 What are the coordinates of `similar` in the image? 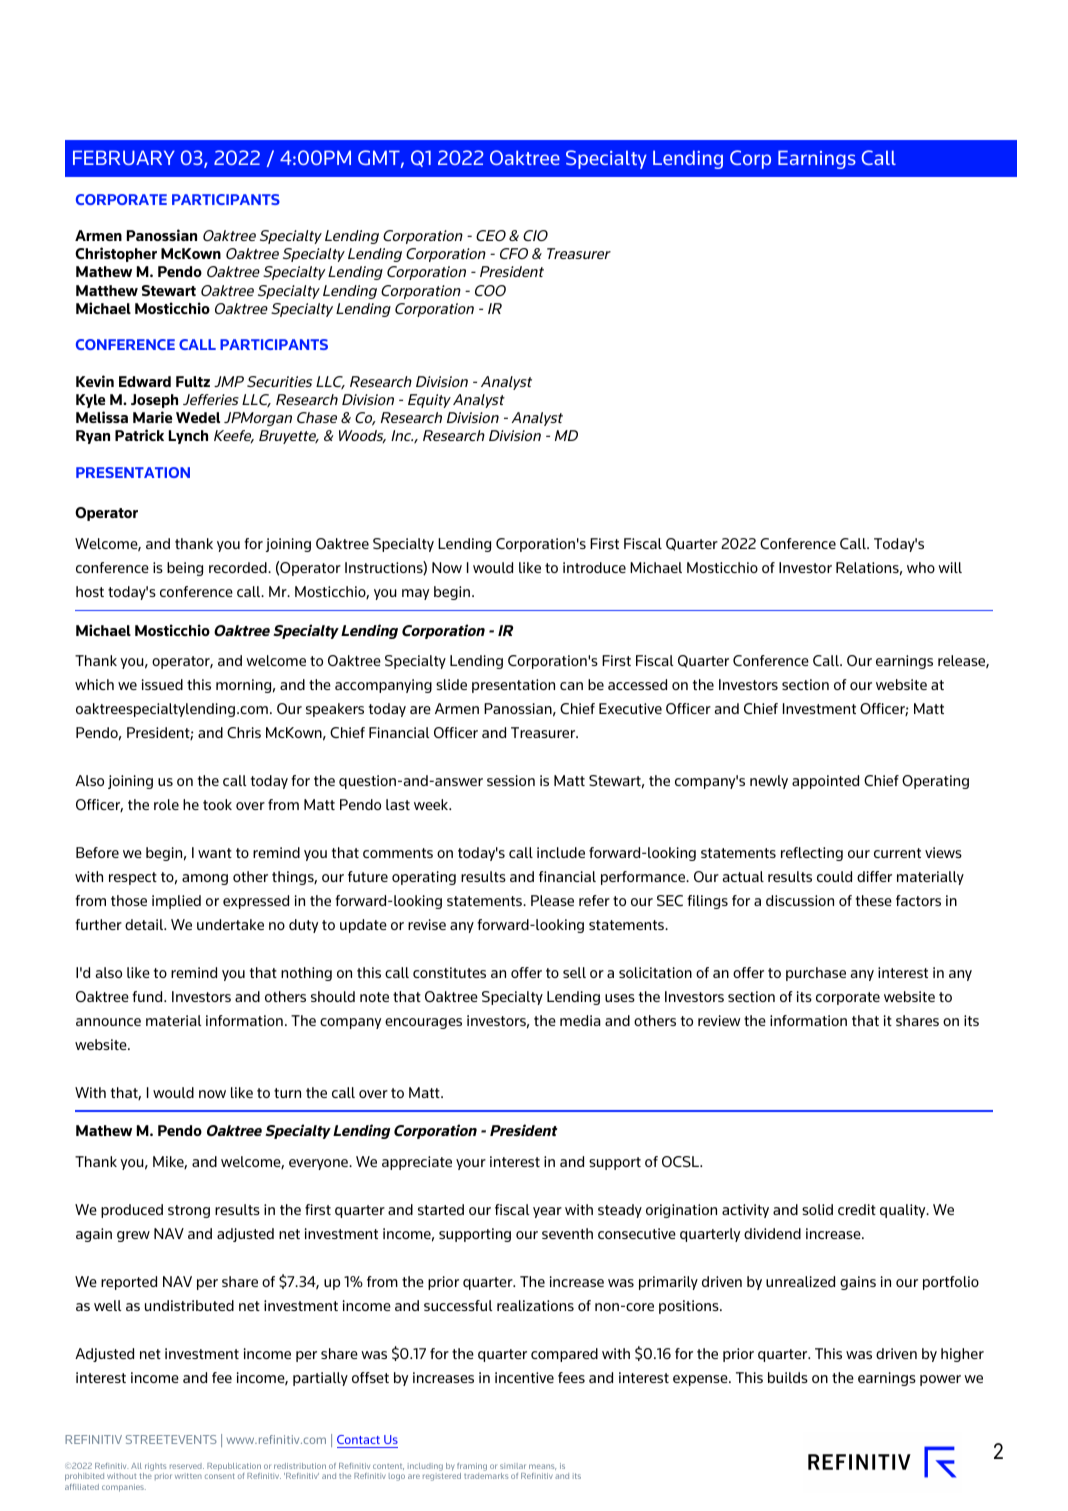 It's located at (512, 1466).
